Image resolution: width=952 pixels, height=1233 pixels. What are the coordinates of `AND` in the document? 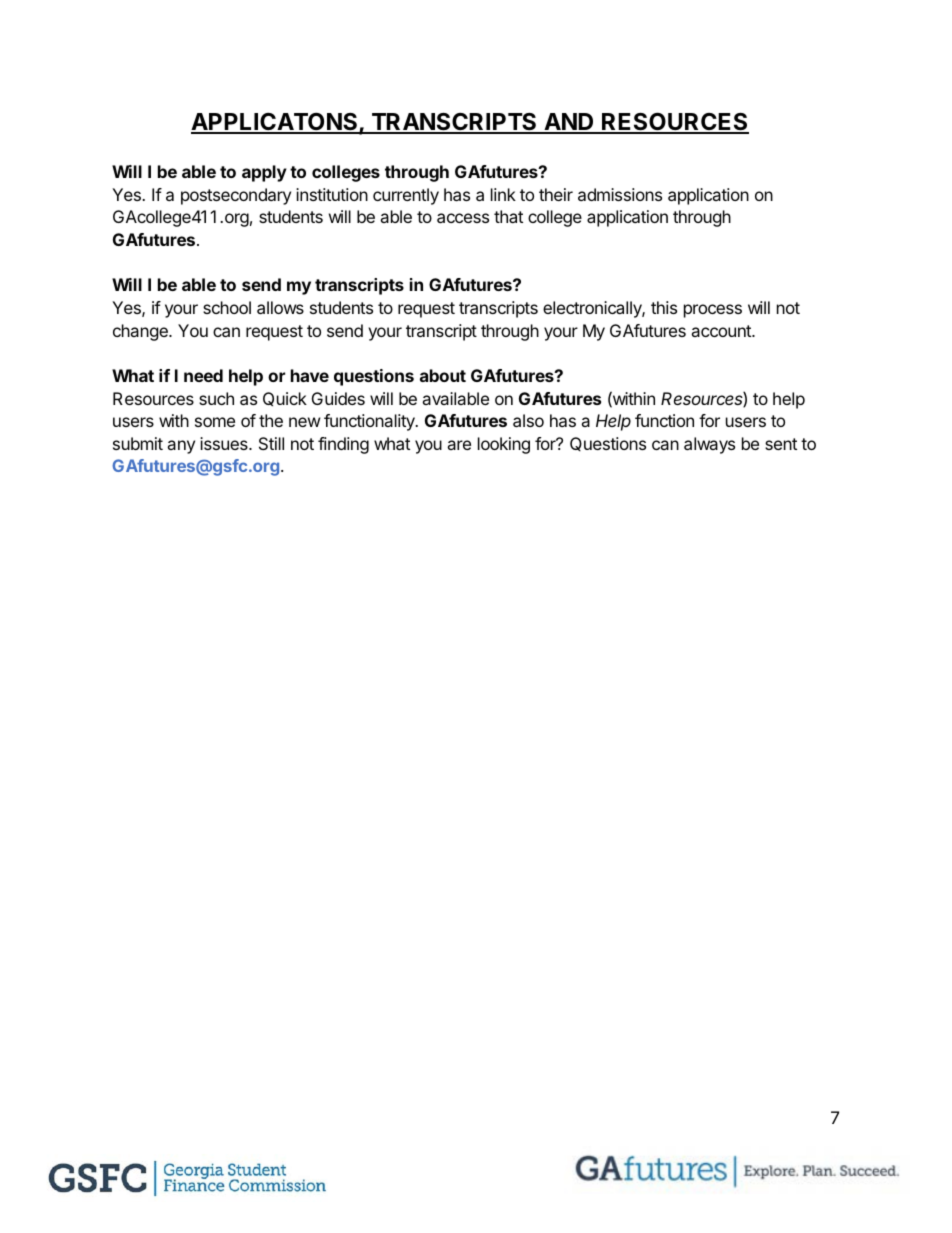 It's located at (569, 123).
